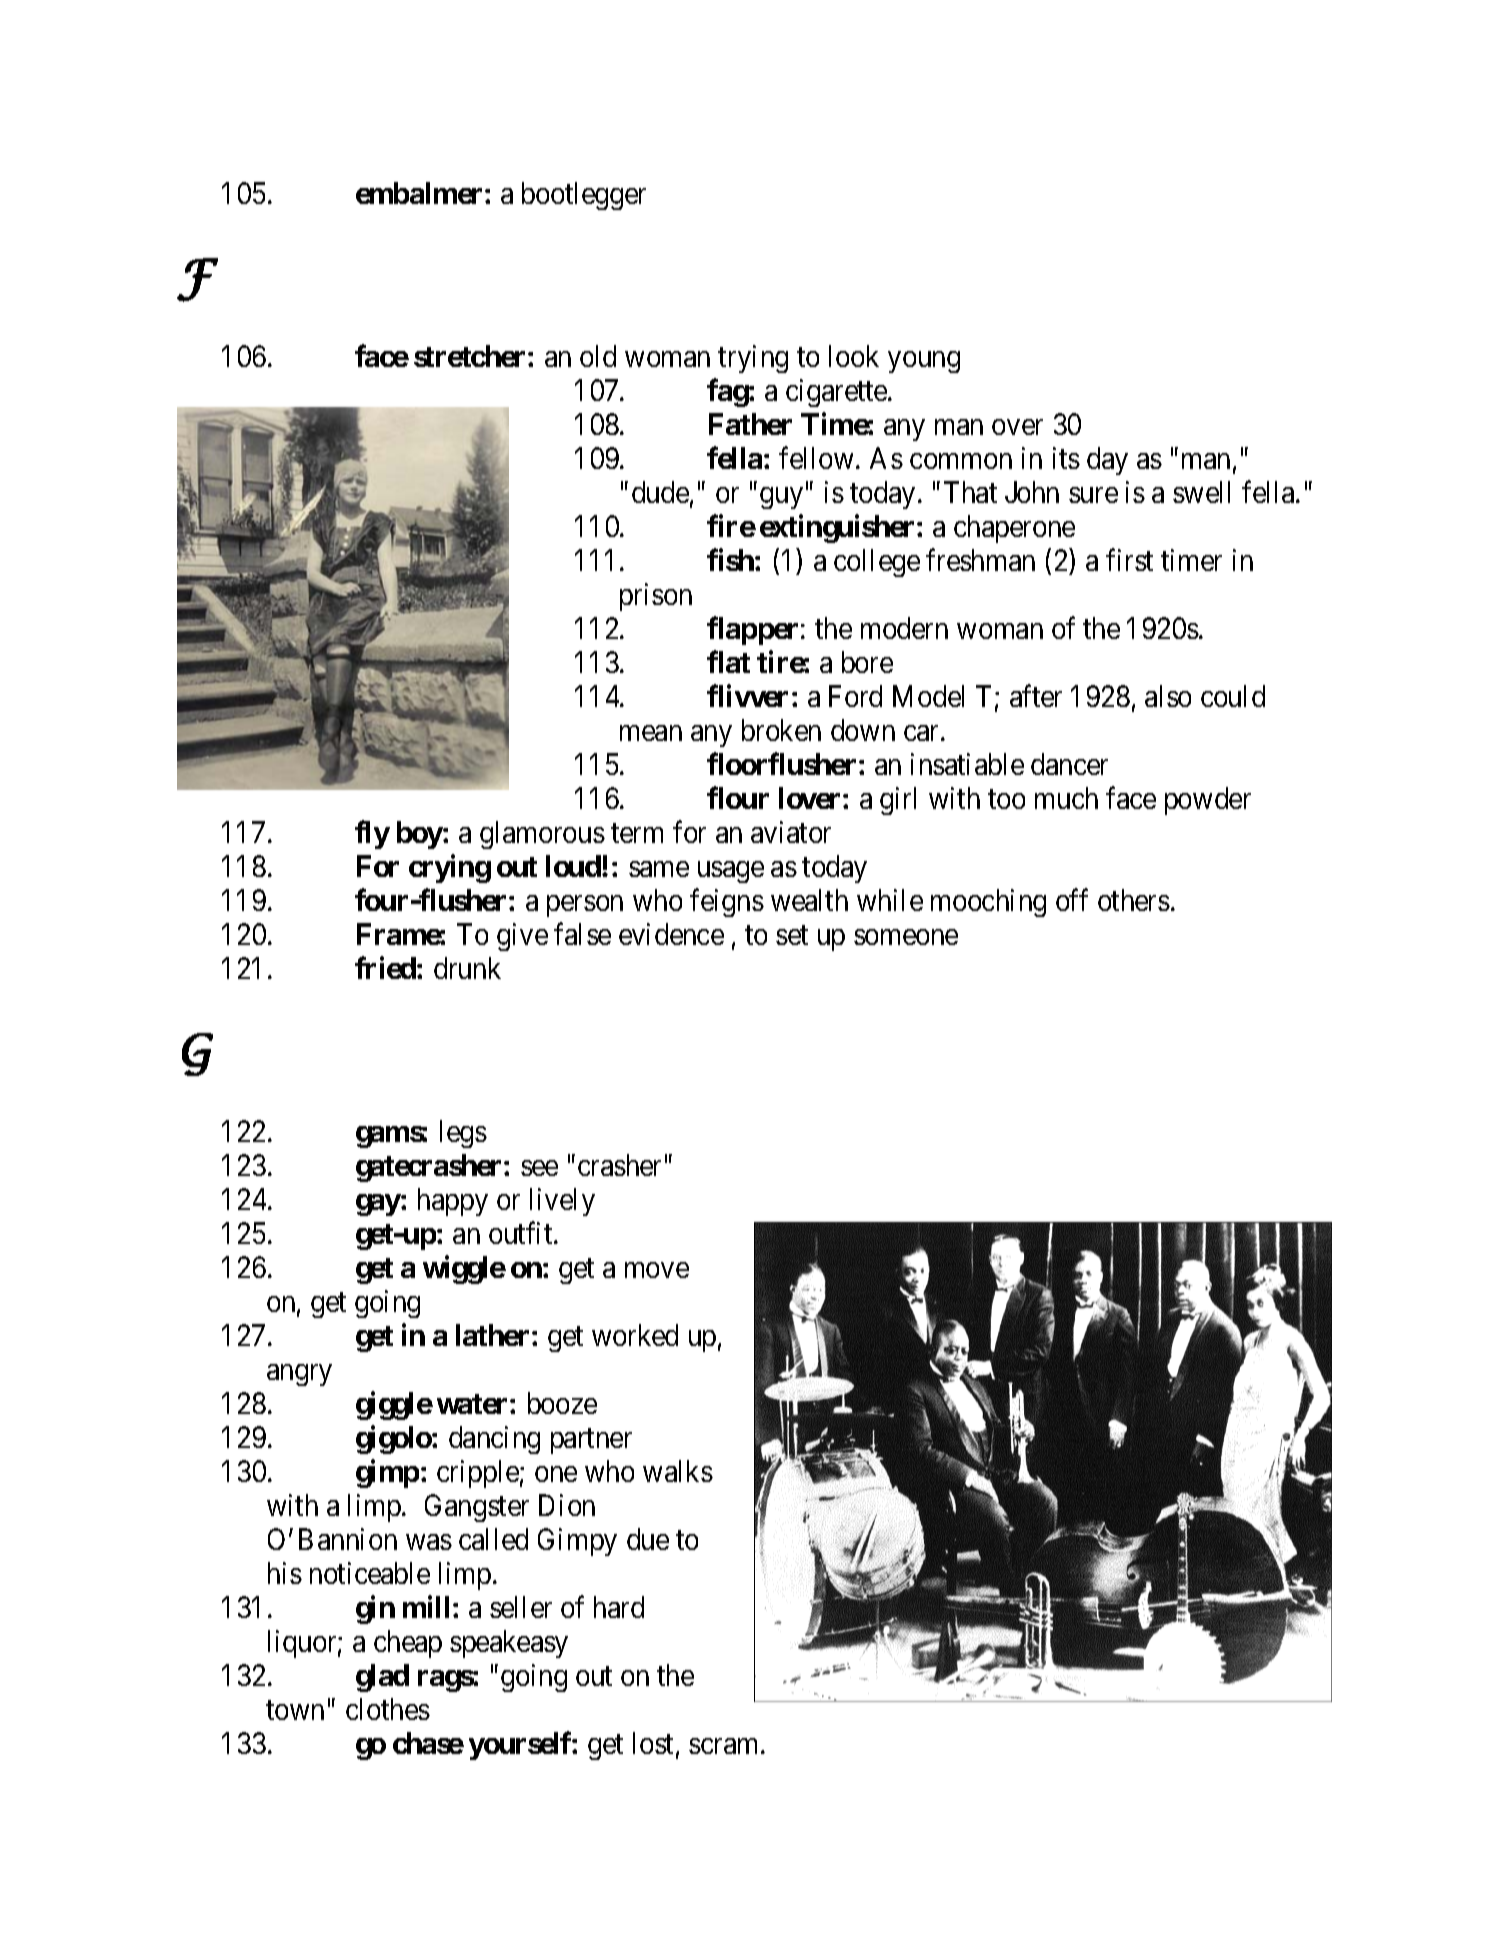 The height and width of the page is (1953, 1509). I want to click on glad, so click(382, 1678).
